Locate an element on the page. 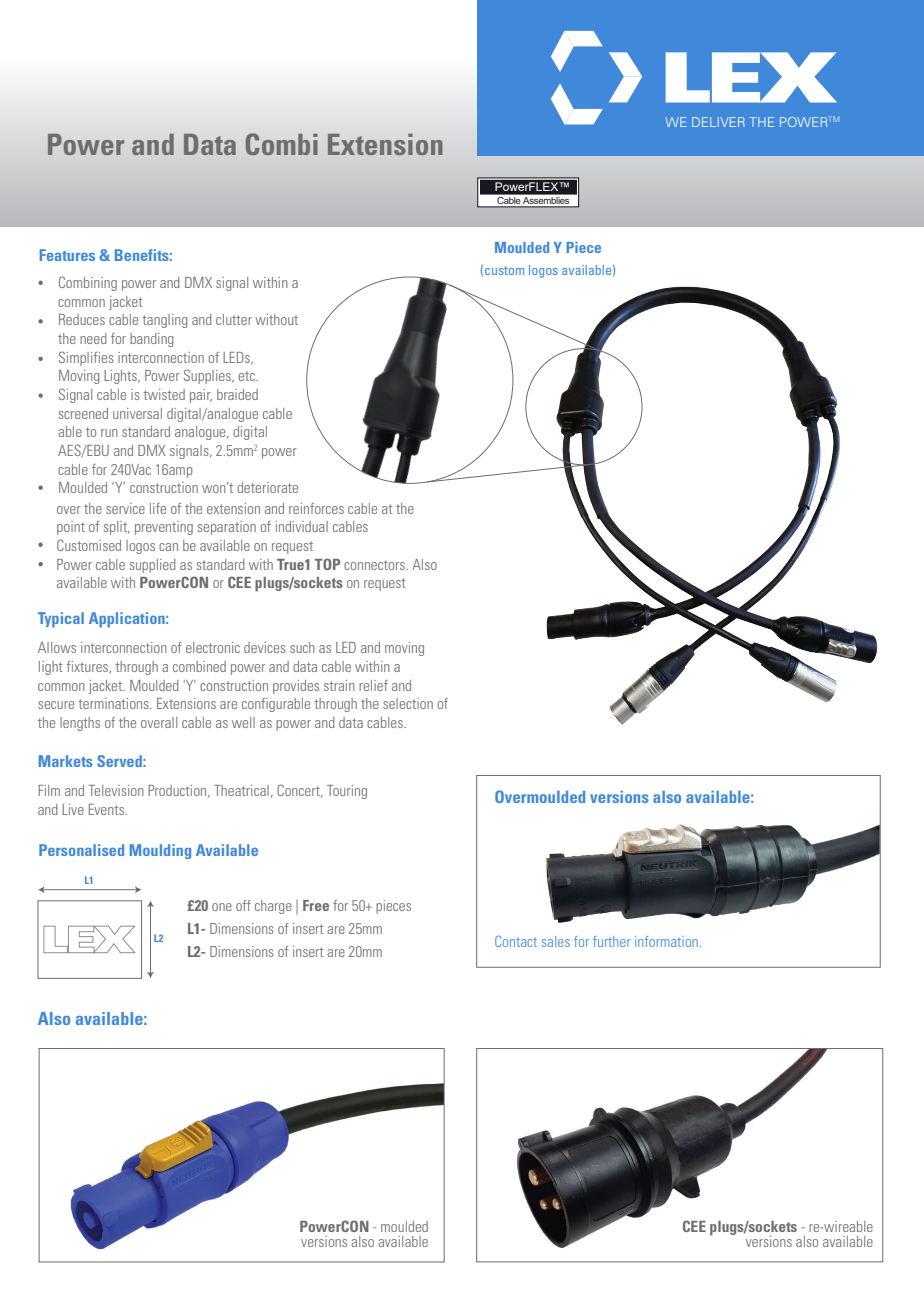 Image resolution: width=924 pixels, height=1308 pixels. selection is located at coordinates (408, 703).
